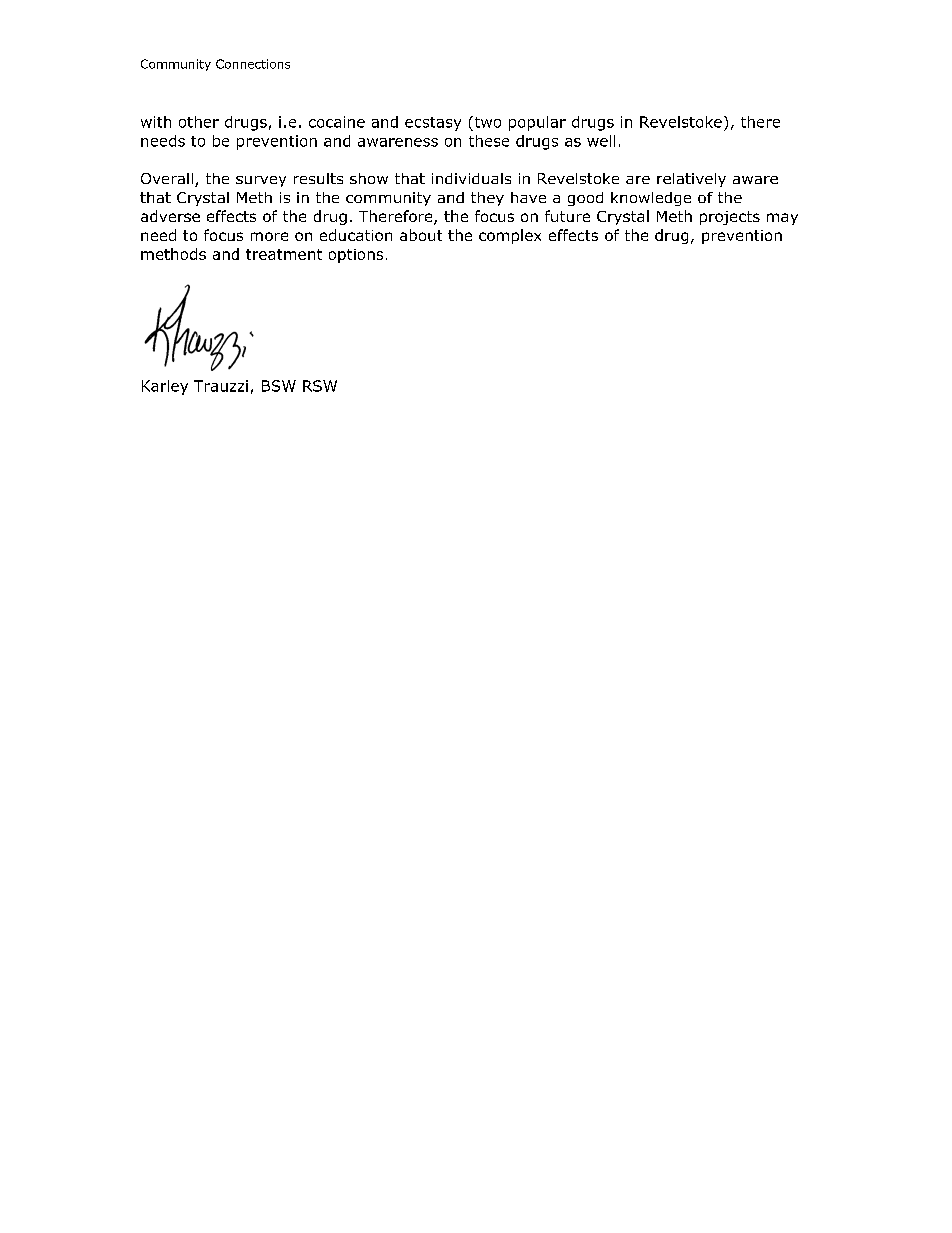  What do you see at coordinates (510, 236) in the screenshot?
I see `complex` at bounding box center [510, 236].
